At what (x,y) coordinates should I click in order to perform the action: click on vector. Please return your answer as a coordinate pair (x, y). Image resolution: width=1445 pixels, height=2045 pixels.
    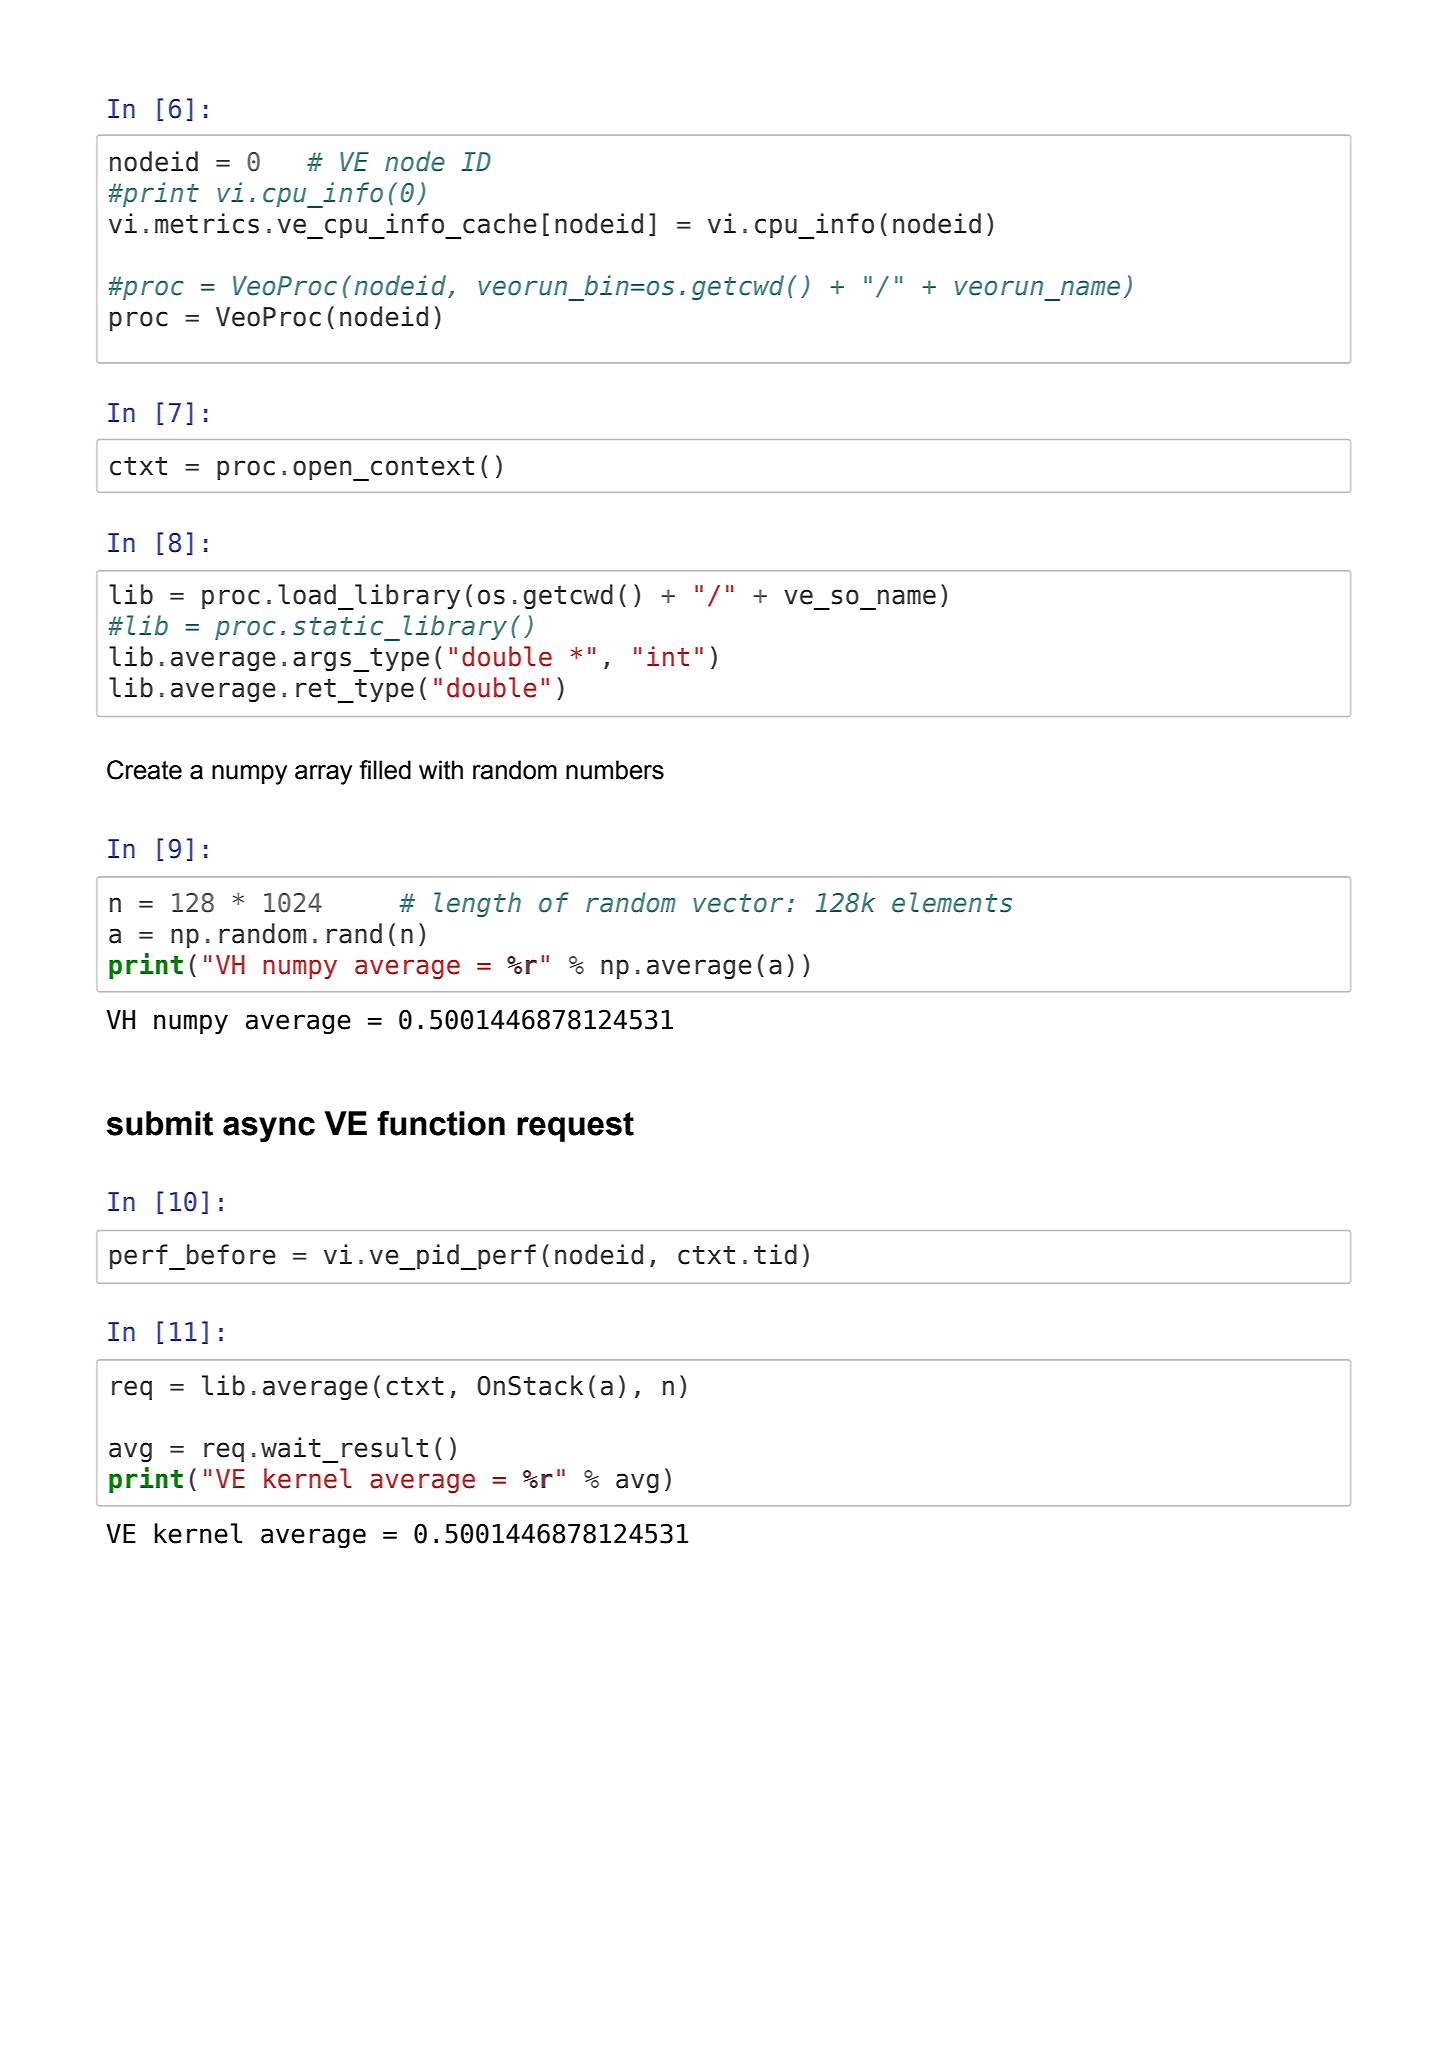
    Looking at the image, I should click on (738, 903).
